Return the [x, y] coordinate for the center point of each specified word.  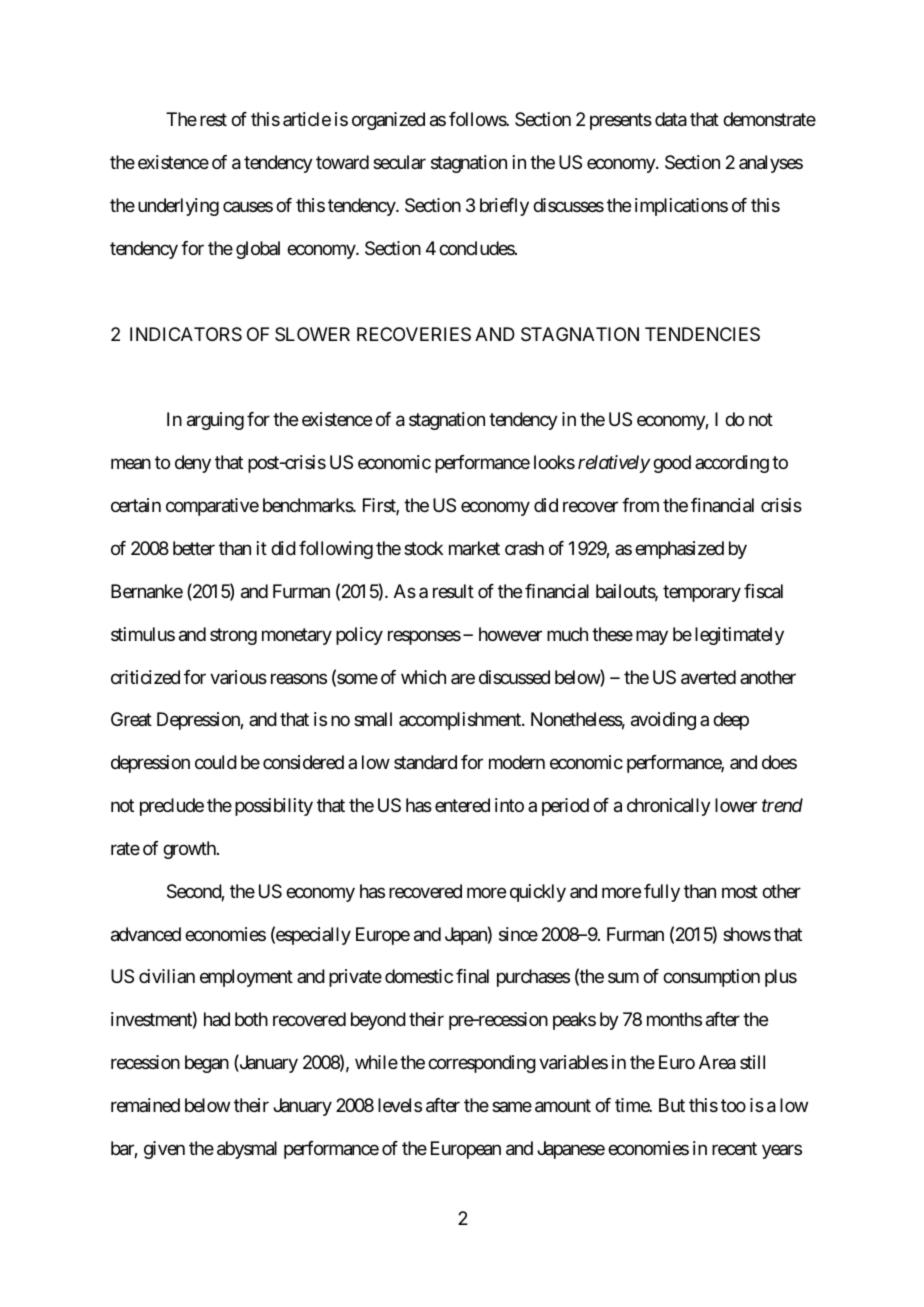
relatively [614, 464]
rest [213, 120]
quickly [538, 893]
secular [399, 162]
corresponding [482, 1064]
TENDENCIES [702, 334]
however [510, 634]
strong [233, 636]
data [671, 119]
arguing [215, 421]
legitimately [739, 636]
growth [190, 850]
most [740, 891]
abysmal [247, 1150]
